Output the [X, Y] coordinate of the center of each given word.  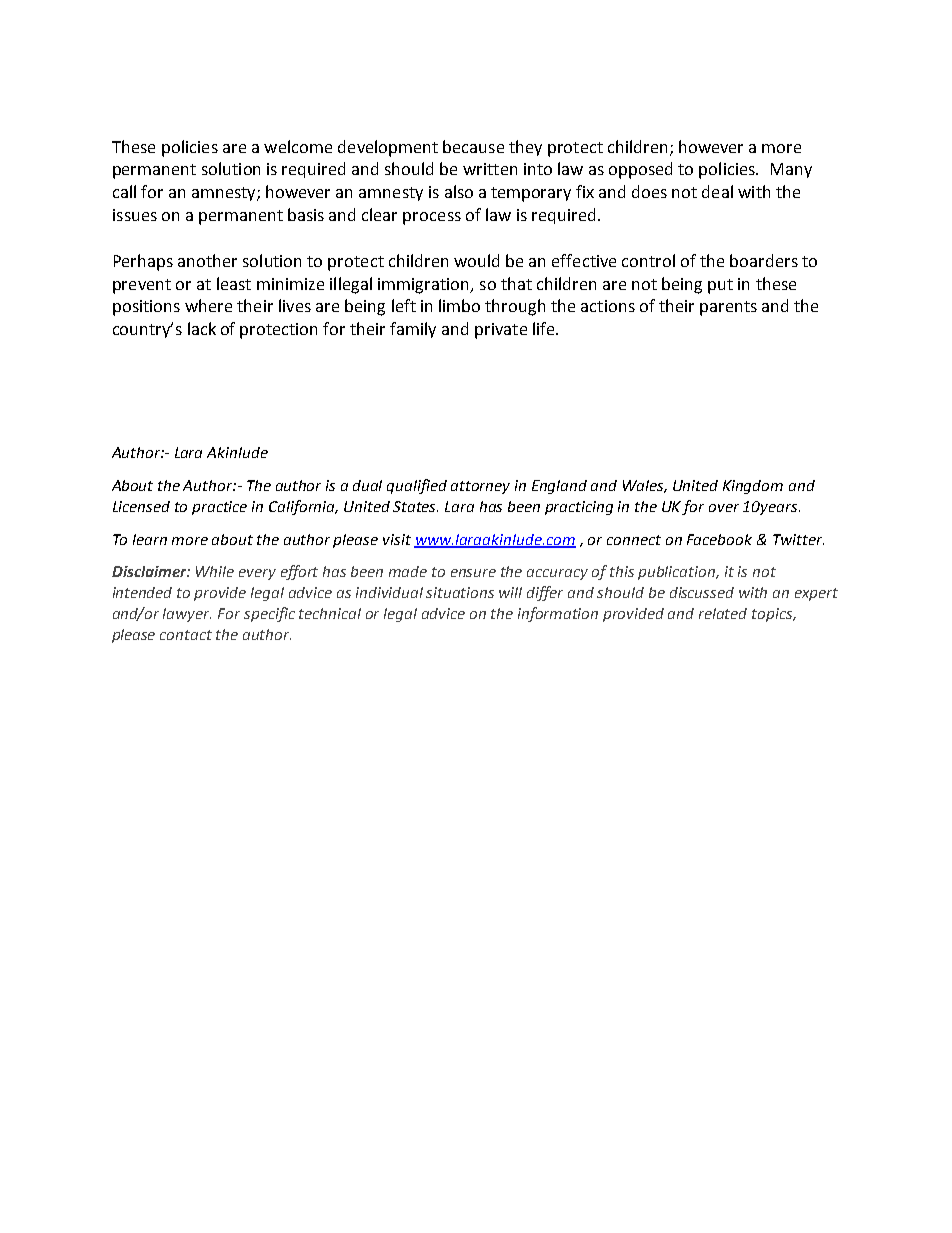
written [490, 169]
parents [728, 308]
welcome [298, 146]
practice [219, 508]
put [720, 286]
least [234, 283]
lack [202, 328]
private [501, 331]
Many [791, 170]
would [476, 260]
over [724, 508]
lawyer [187, 615]
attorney [480, 487]
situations [460, 592]
